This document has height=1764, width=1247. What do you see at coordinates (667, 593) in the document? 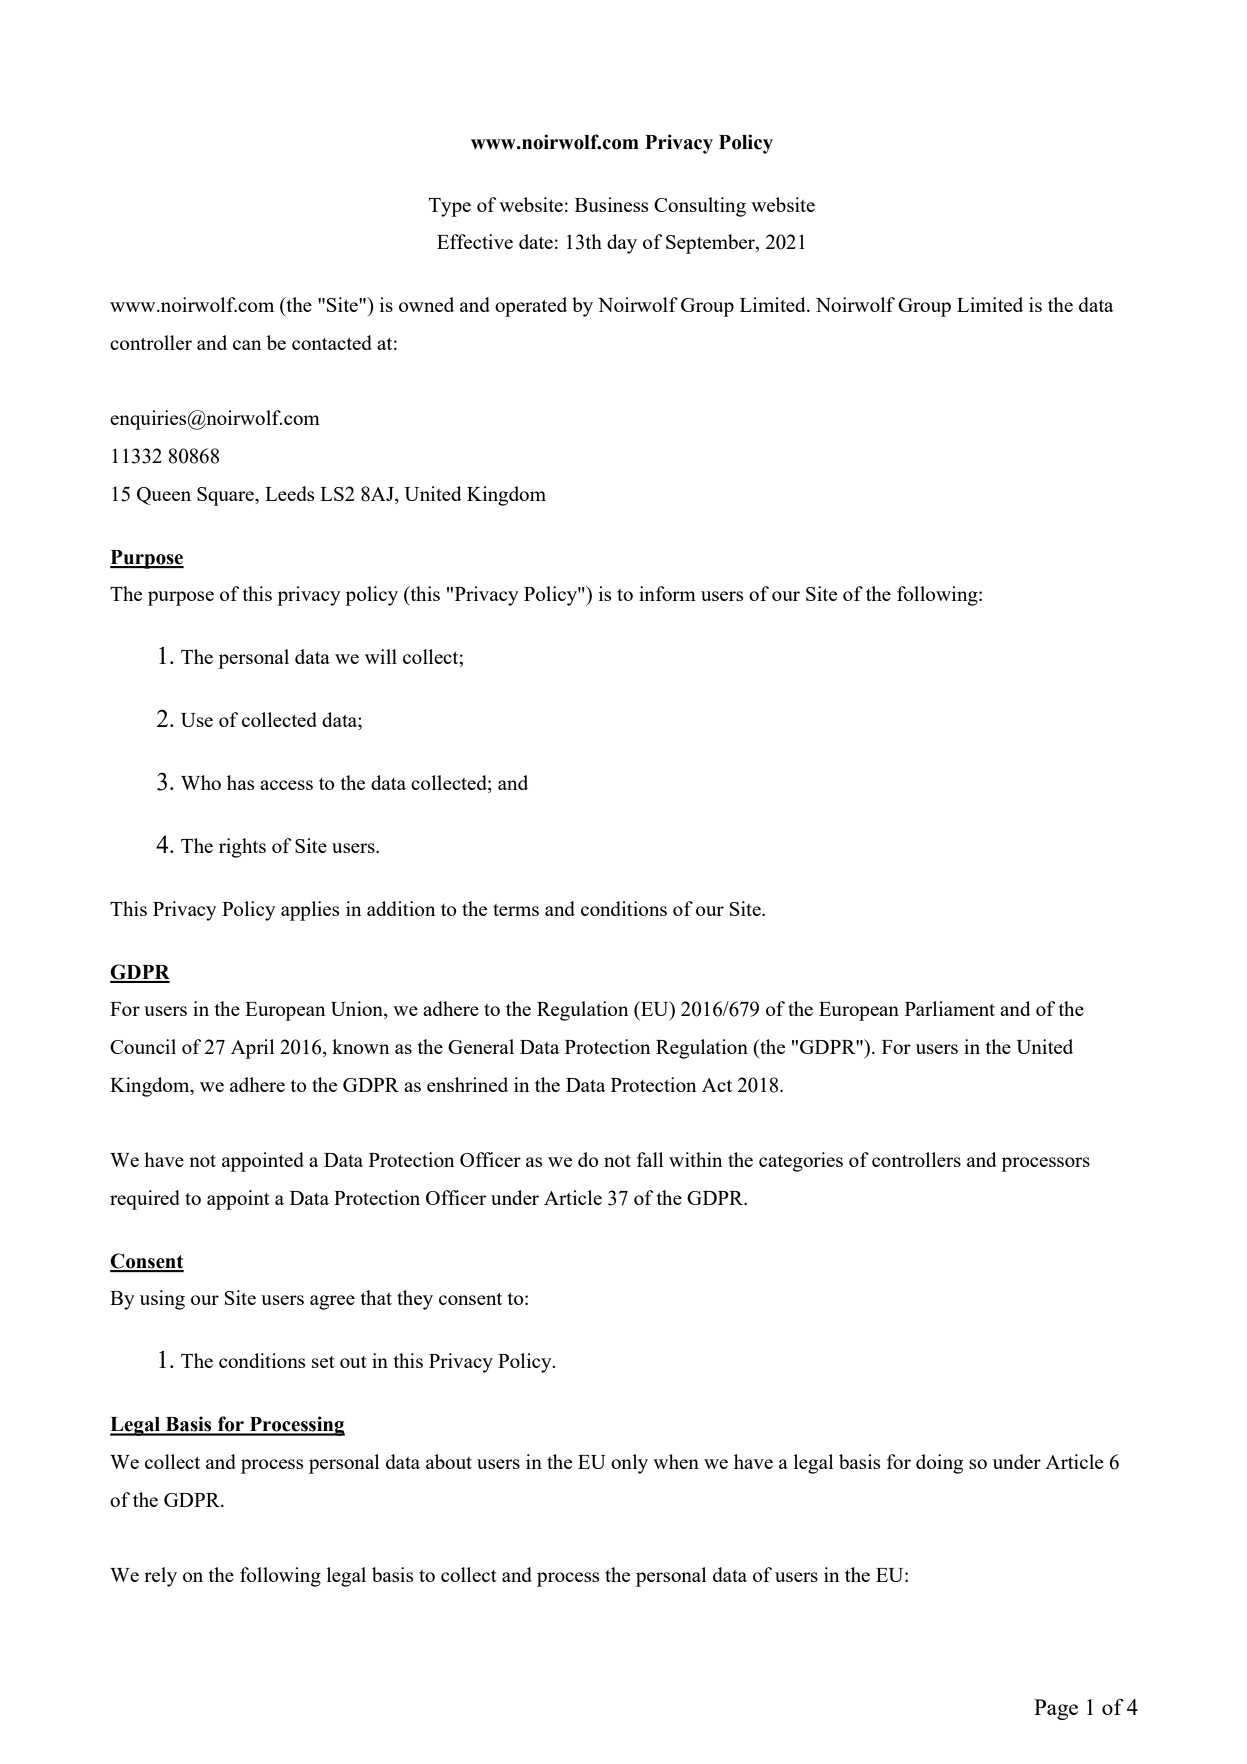
I see `inform` at bounding box center [667, 593].
